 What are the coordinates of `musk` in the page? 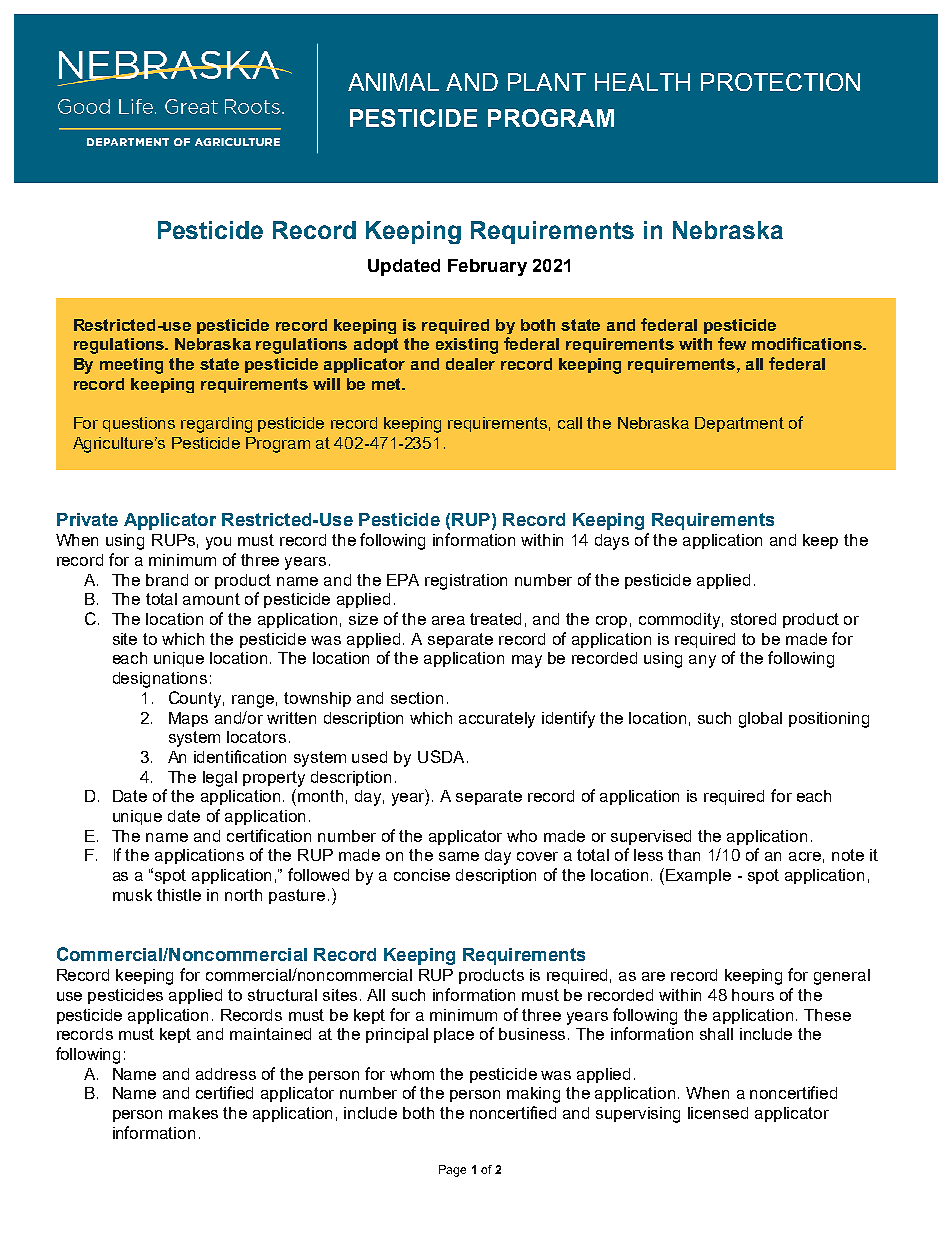 It's located at (132, 895).
